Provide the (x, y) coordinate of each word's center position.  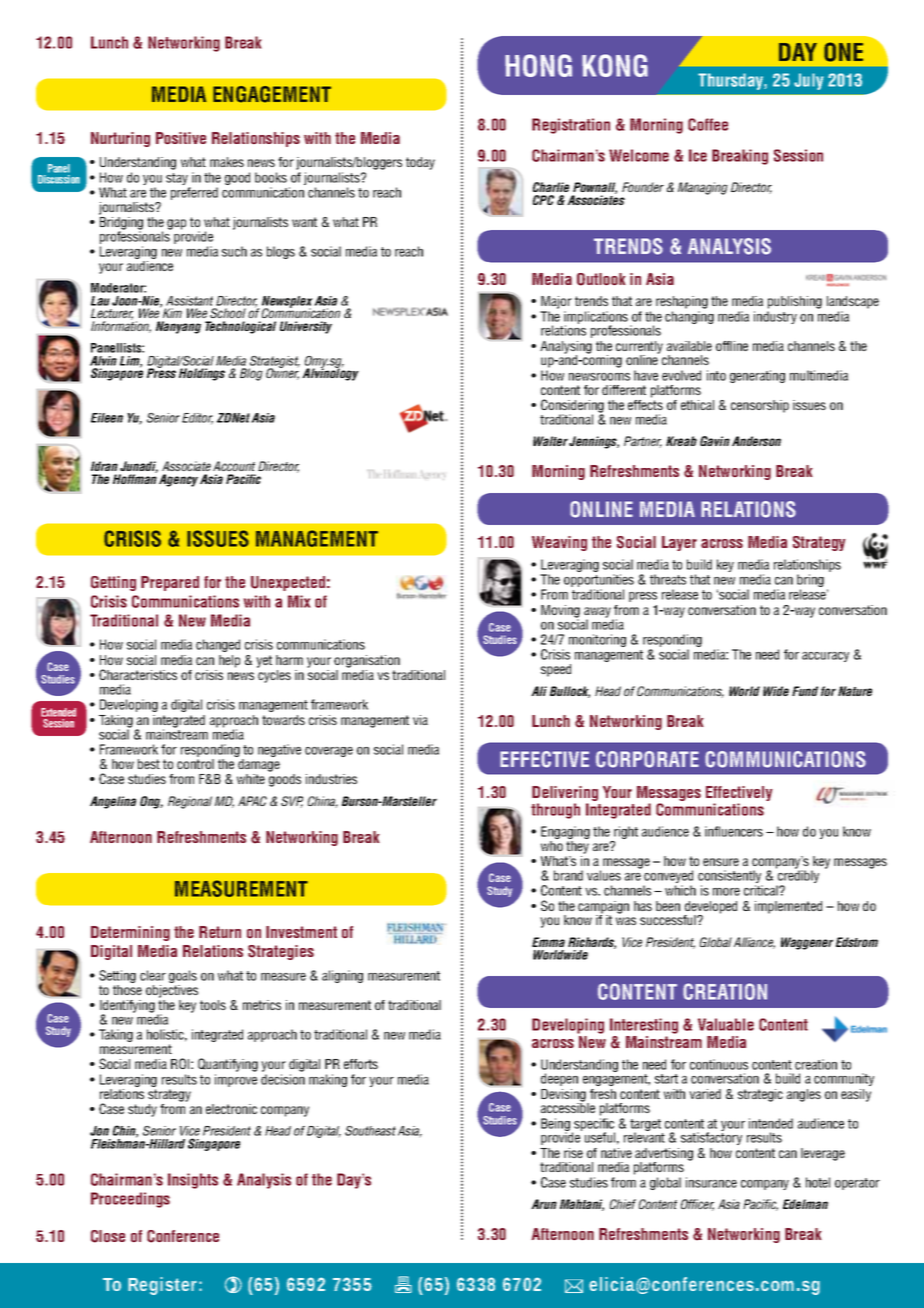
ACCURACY (825, 657)
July (808, 81)
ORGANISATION (367, 661)
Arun (544, 1204)
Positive (181, 138)
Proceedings (130, 1200)
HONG (538, 65)
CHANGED (218, 645)
